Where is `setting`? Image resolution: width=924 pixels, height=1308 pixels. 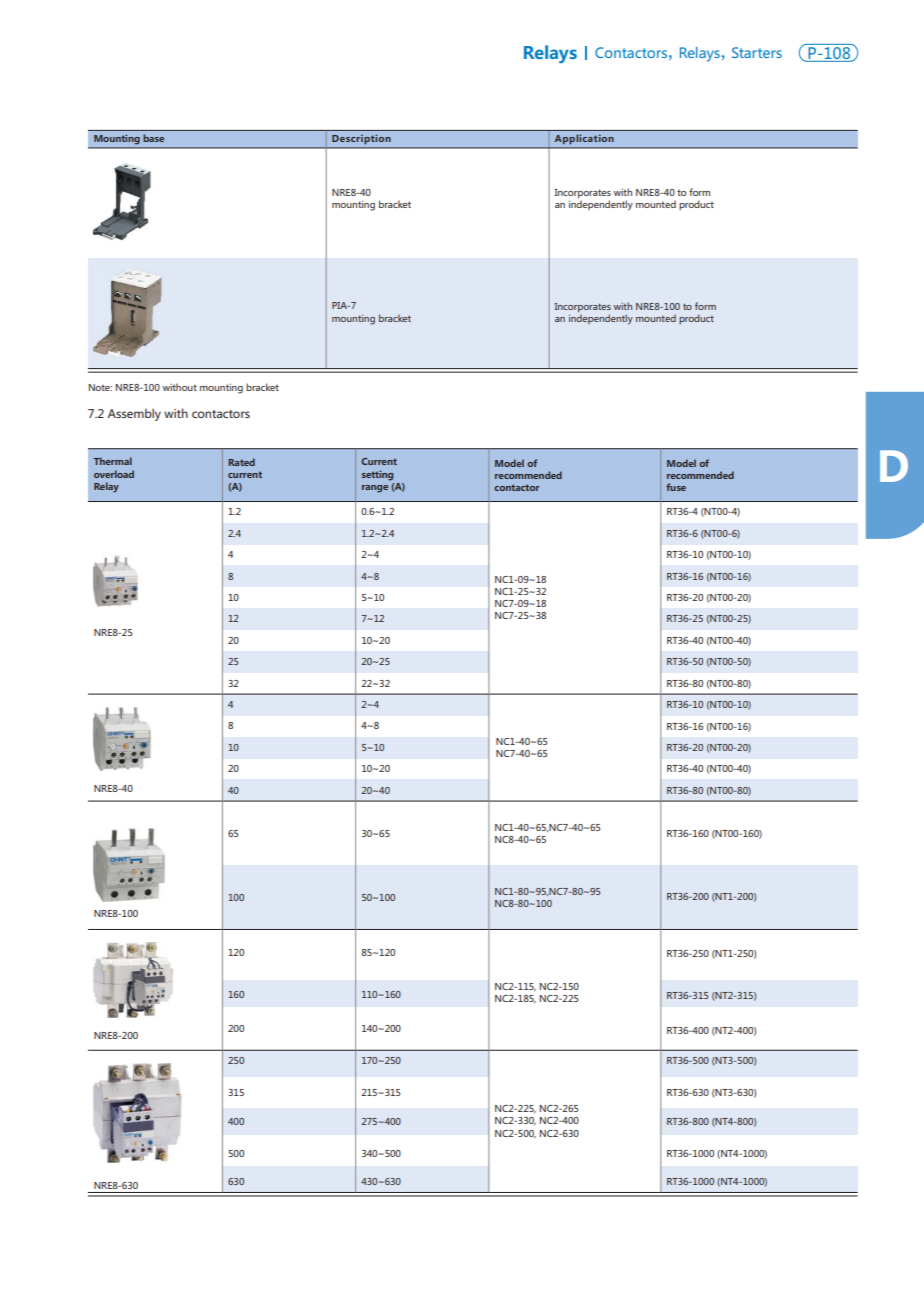 setting is located at coordinates (377, 475).
